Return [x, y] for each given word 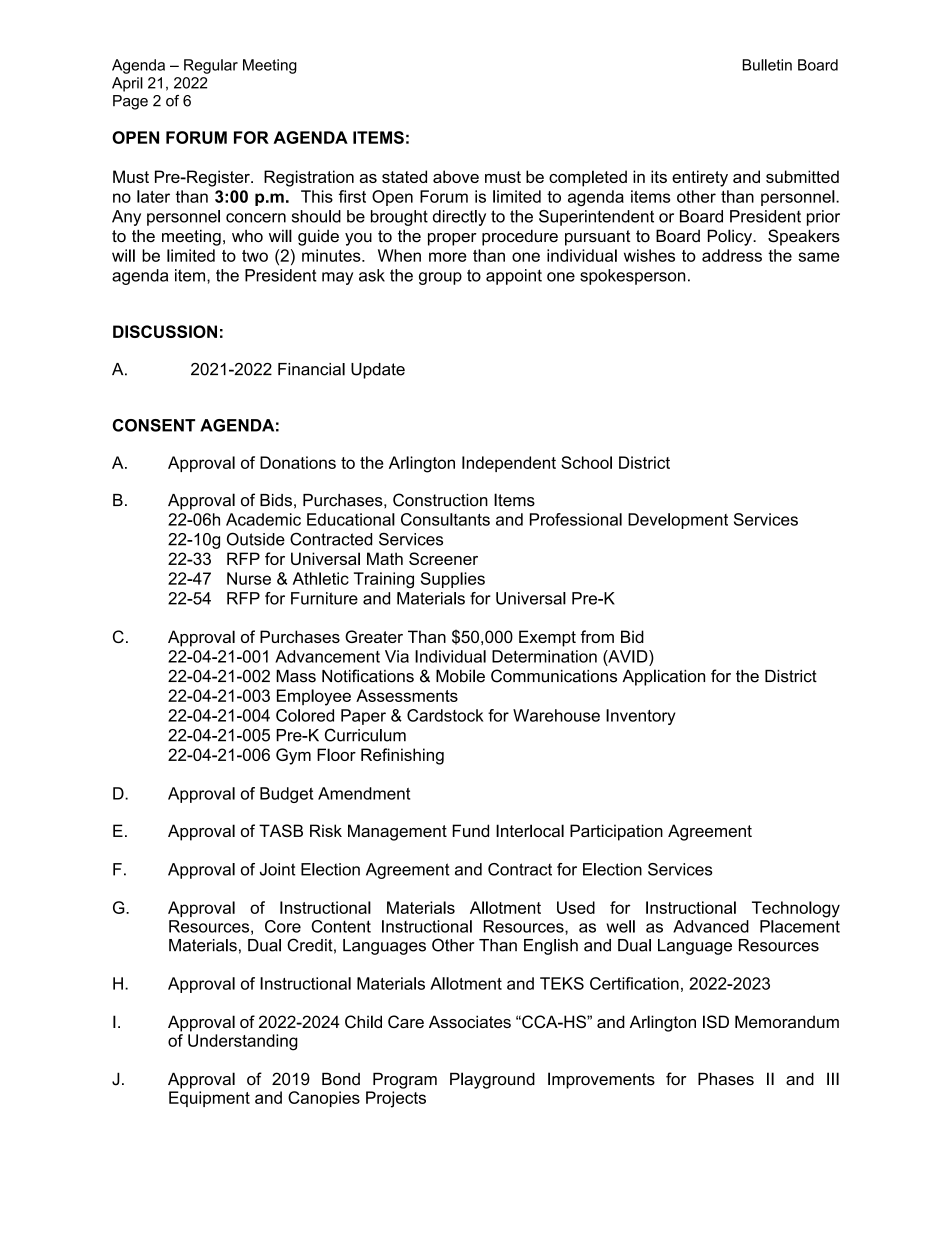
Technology [796, 909]
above [456, 176]
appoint [514, 277]
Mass [296, 676]
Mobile [460, 676]
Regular [211, 66]
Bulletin [767, 65]
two [255, 256]
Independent [509, 464]
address [732, 255]
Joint [278, 869]
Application [663, 677]
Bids [276, 500]
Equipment [209, 1099]
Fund [471, 830]
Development [678, 521]
